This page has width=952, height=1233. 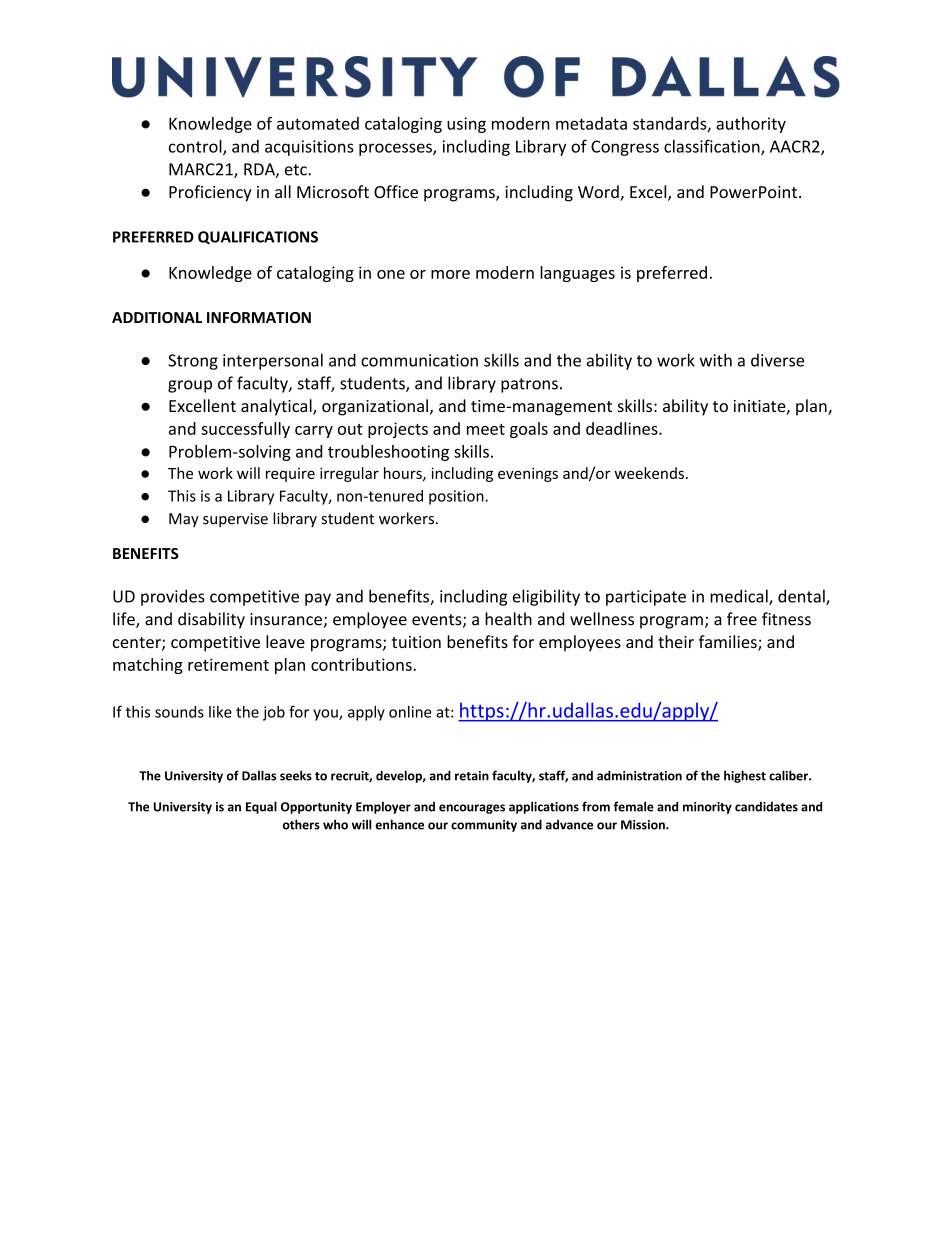 What do you see at coordinates (196, 147) in the page?
I see `control` at bounding box center [196, 147].
